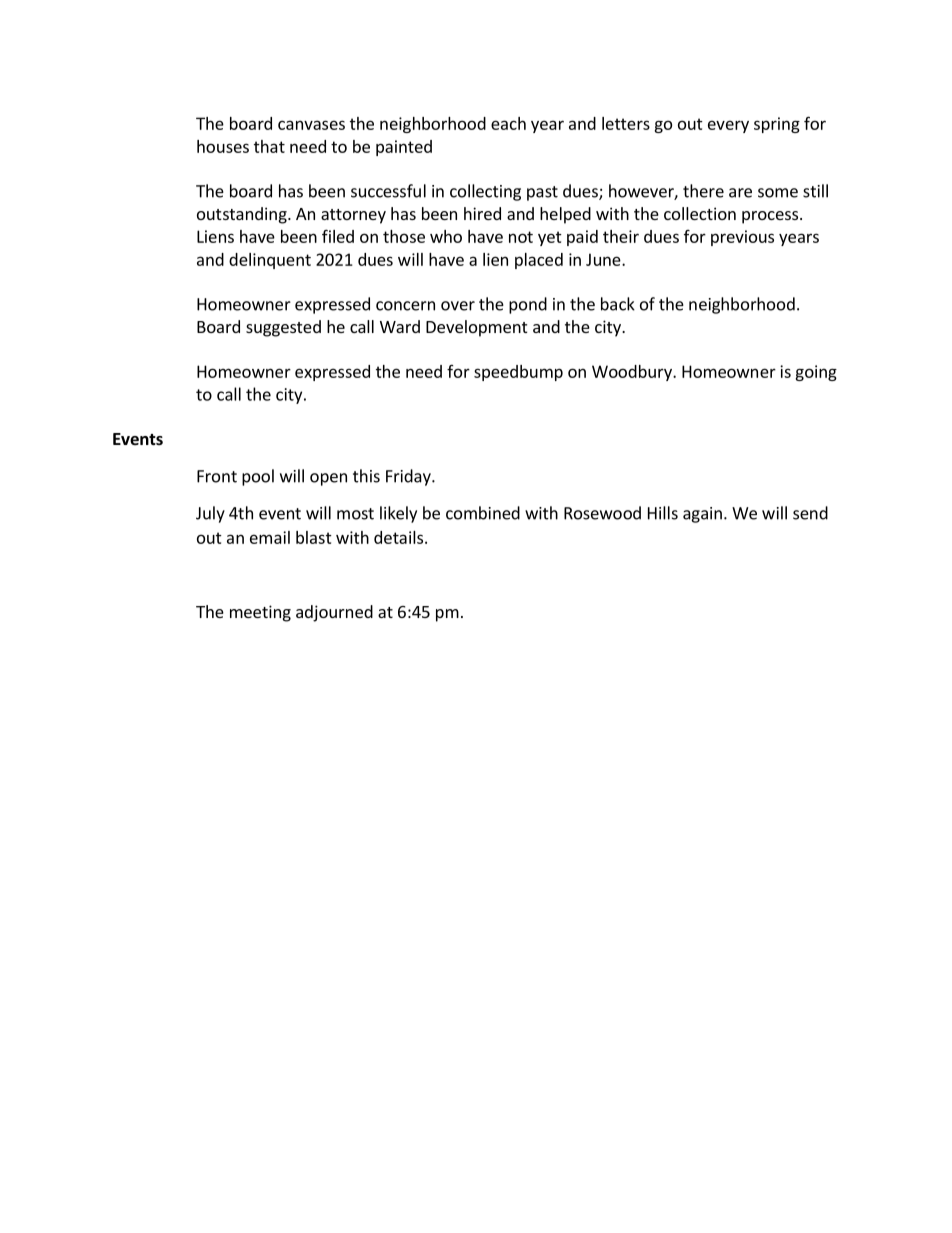  What do you see at coordinates (508, 123) in the screenshot?
I see `each` at bounding box center [508, 123].
